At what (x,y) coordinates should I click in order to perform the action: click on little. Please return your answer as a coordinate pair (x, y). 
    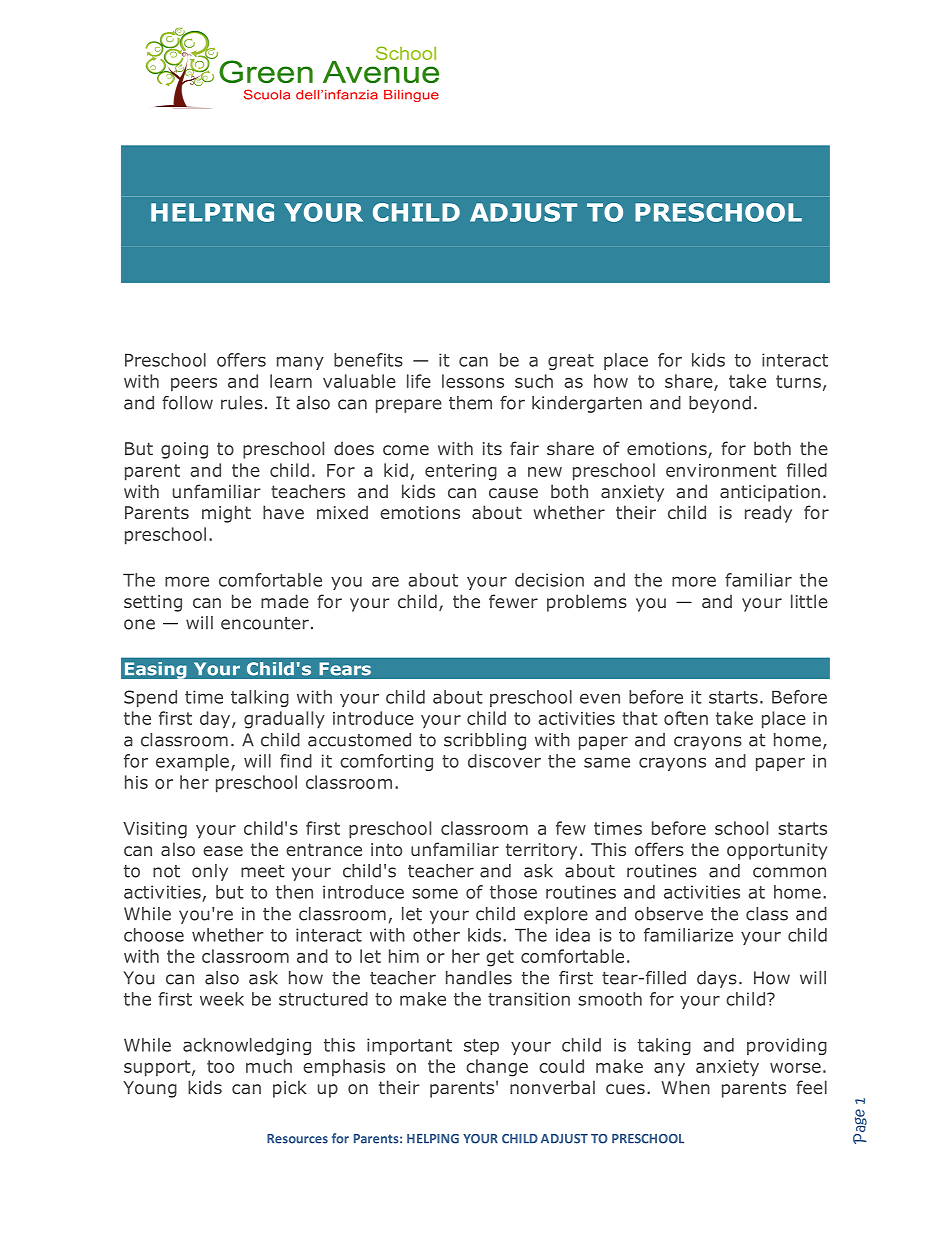
    Looking at the image, I should click on (809, 601).
